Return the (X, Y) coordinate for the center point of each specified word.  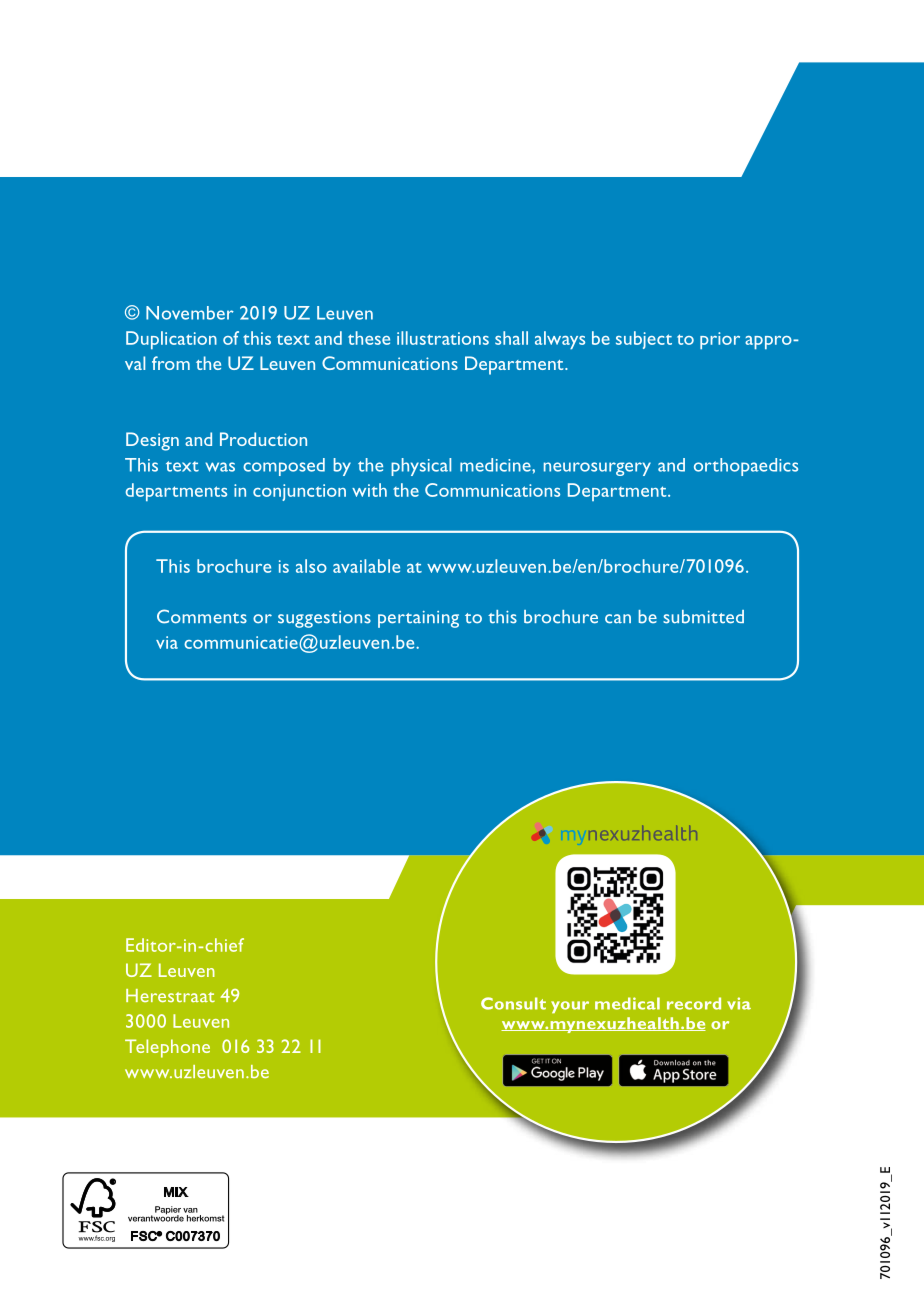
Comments (202, 616)
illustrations (443, 338)
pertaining (418, 619)
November (190, 313)
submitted (703, 617)
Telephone (167, 1048)
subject (644, 340)
